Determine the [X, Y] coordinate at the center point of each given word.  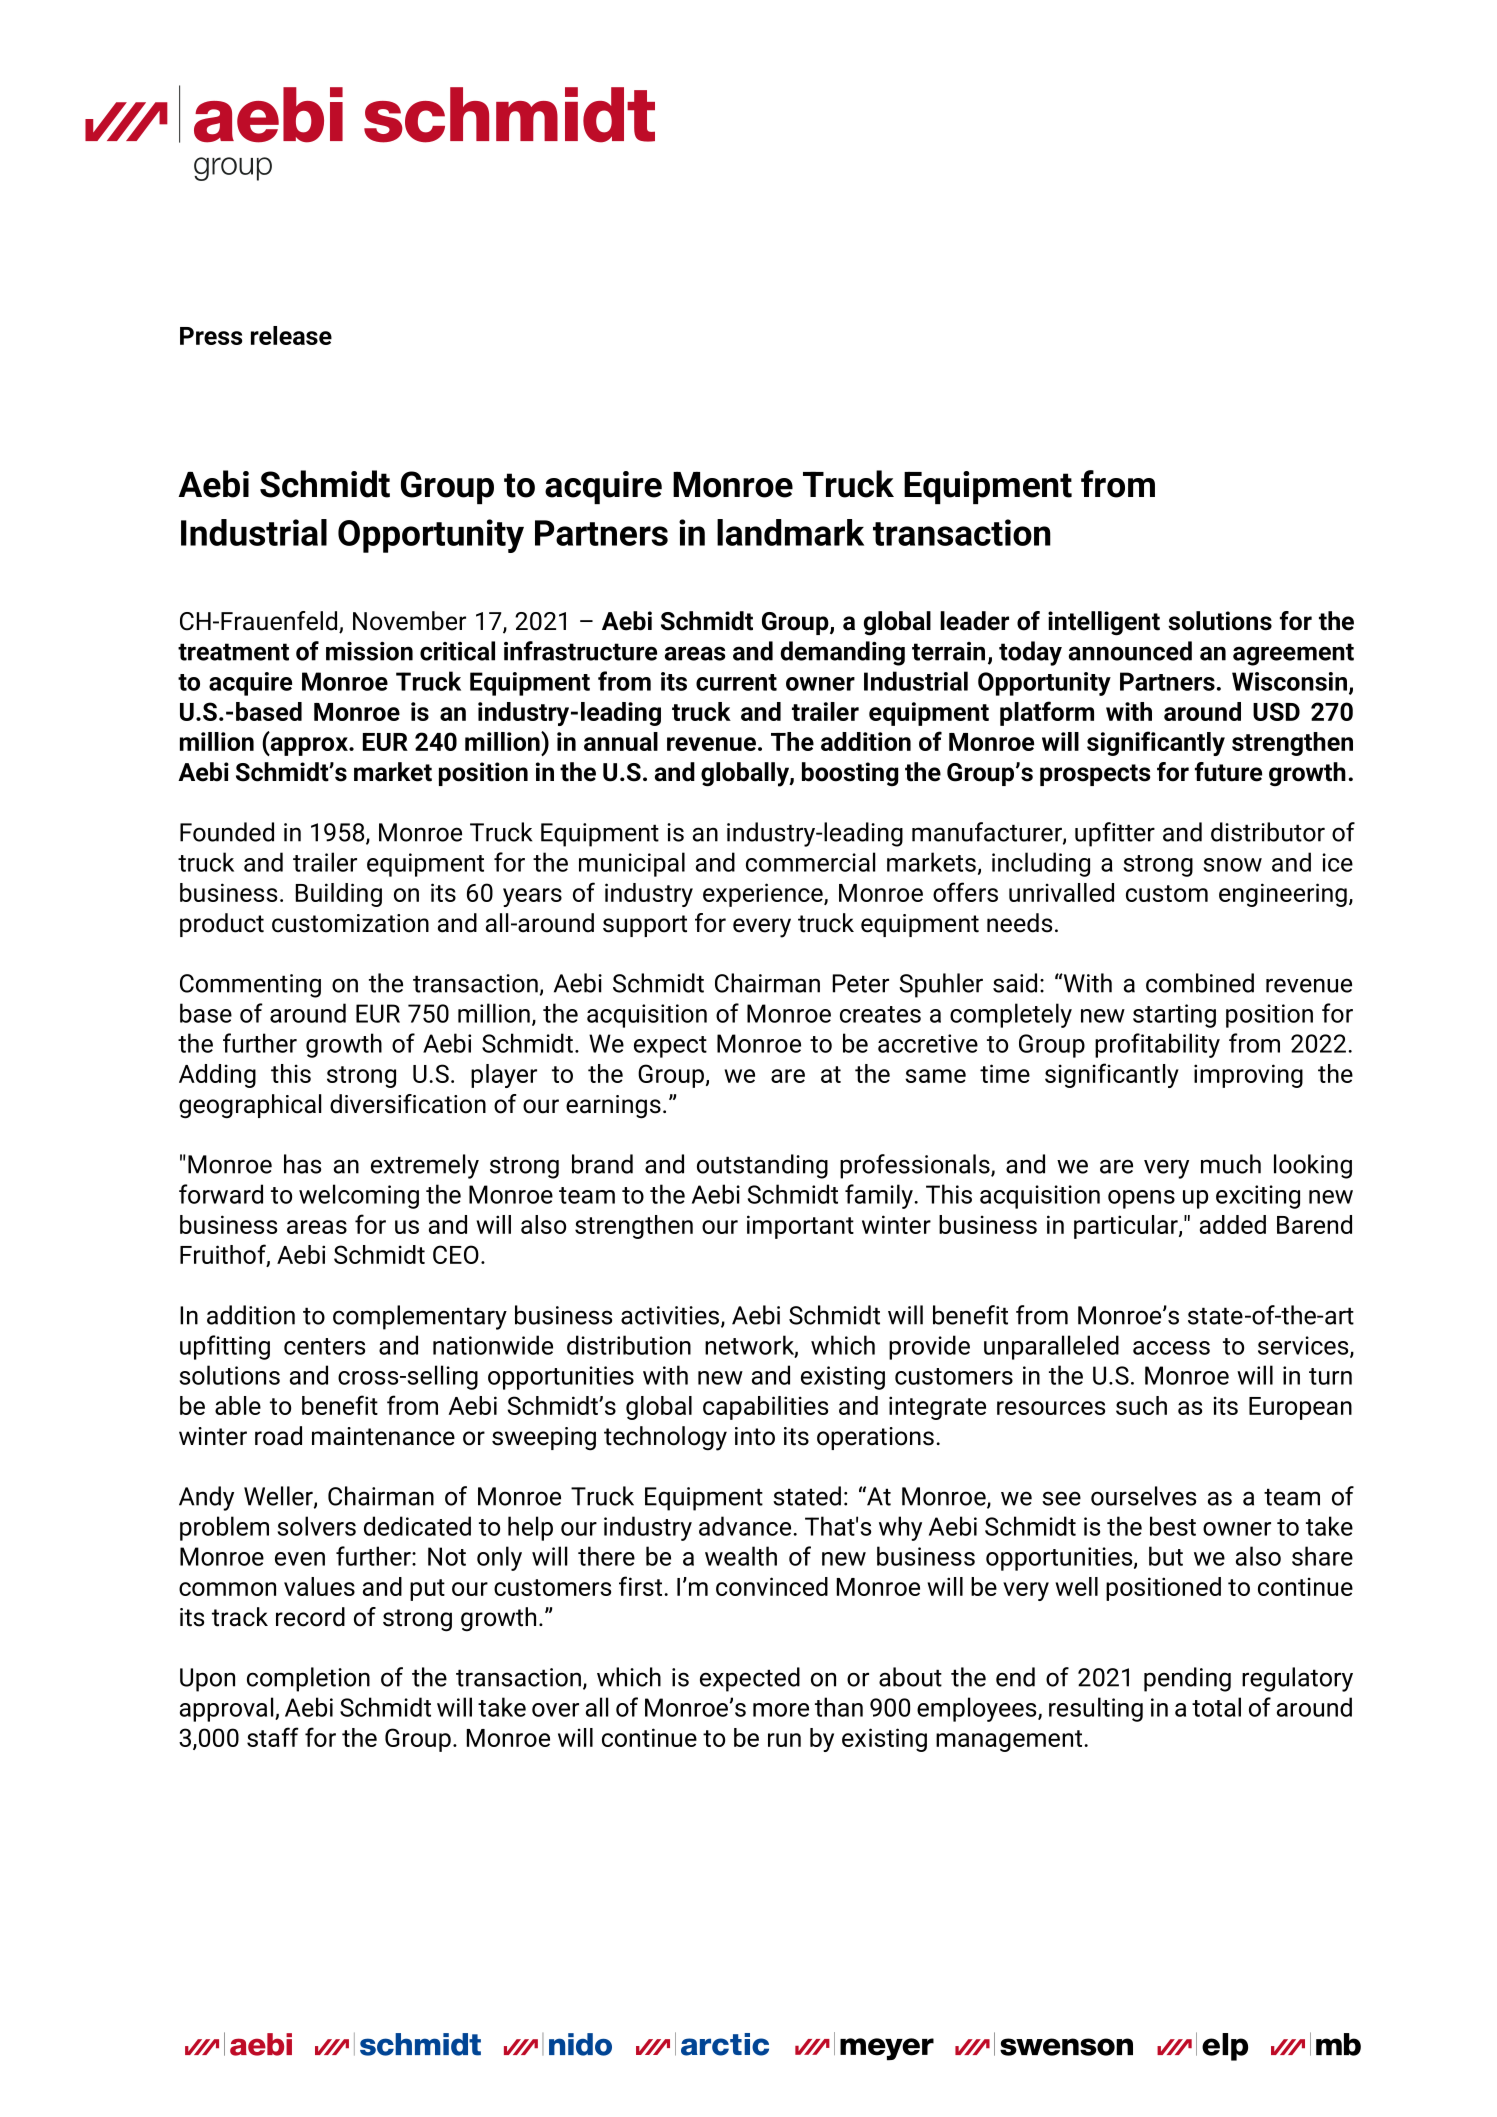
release [291, 335]
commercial [810, 862]
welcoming [359, 1196]
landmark [790, 532]
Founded [227, 832]
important [800, 1227]
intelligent [1104, 623]
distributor [1268, 832]
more [781, 1710]
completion [308, 1679]
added [1233, 1224]
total [1216, 1707]
